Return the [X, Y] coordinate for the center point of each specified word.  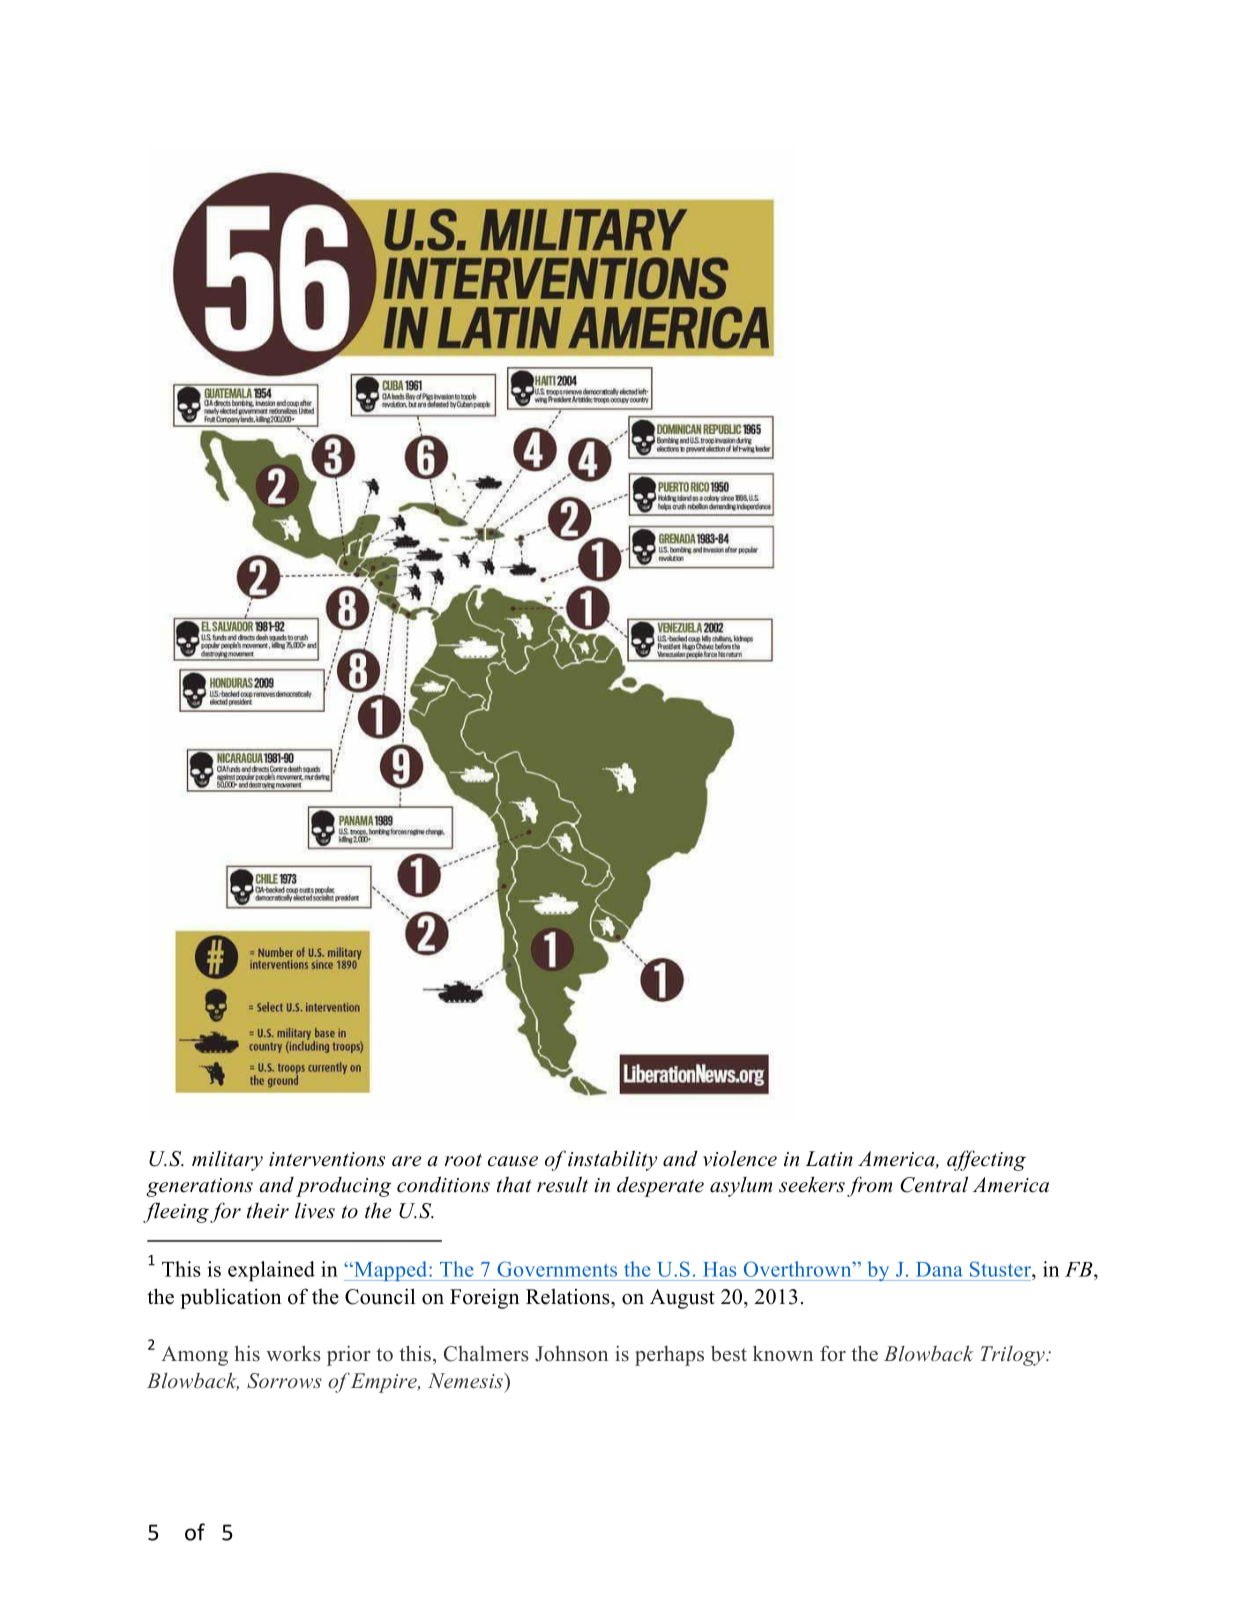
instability [612, 1160]
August [682, 1299]
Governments [557, 1269]
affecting [986, 1160]
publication [230, 1298]
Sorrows [284, 1381]
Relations [569, 1296]
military [227, 1160]
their [268, 1211]
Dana [939, 1269]
